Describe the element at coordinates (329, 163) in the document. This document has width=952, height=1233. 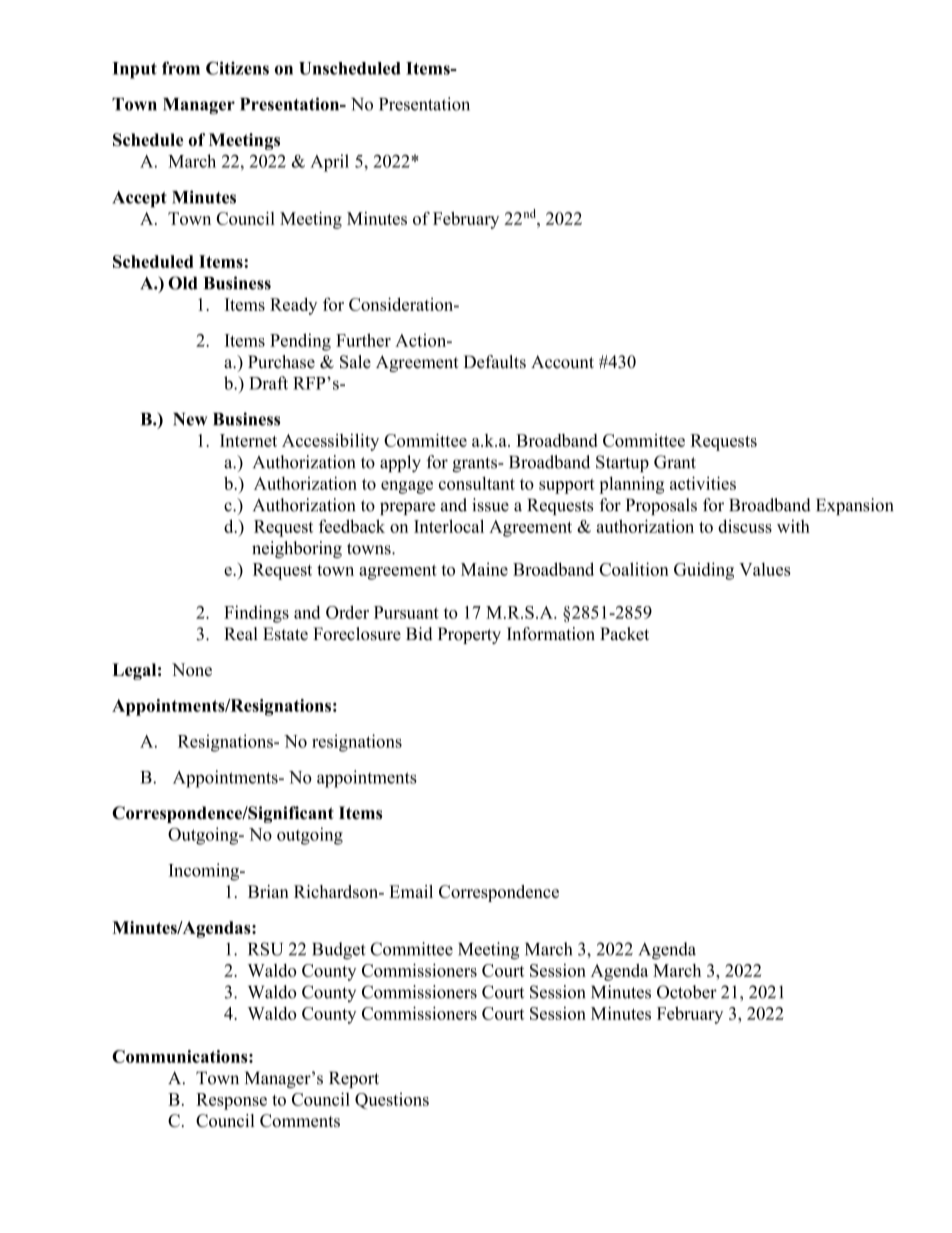
I see `April` at that location.
